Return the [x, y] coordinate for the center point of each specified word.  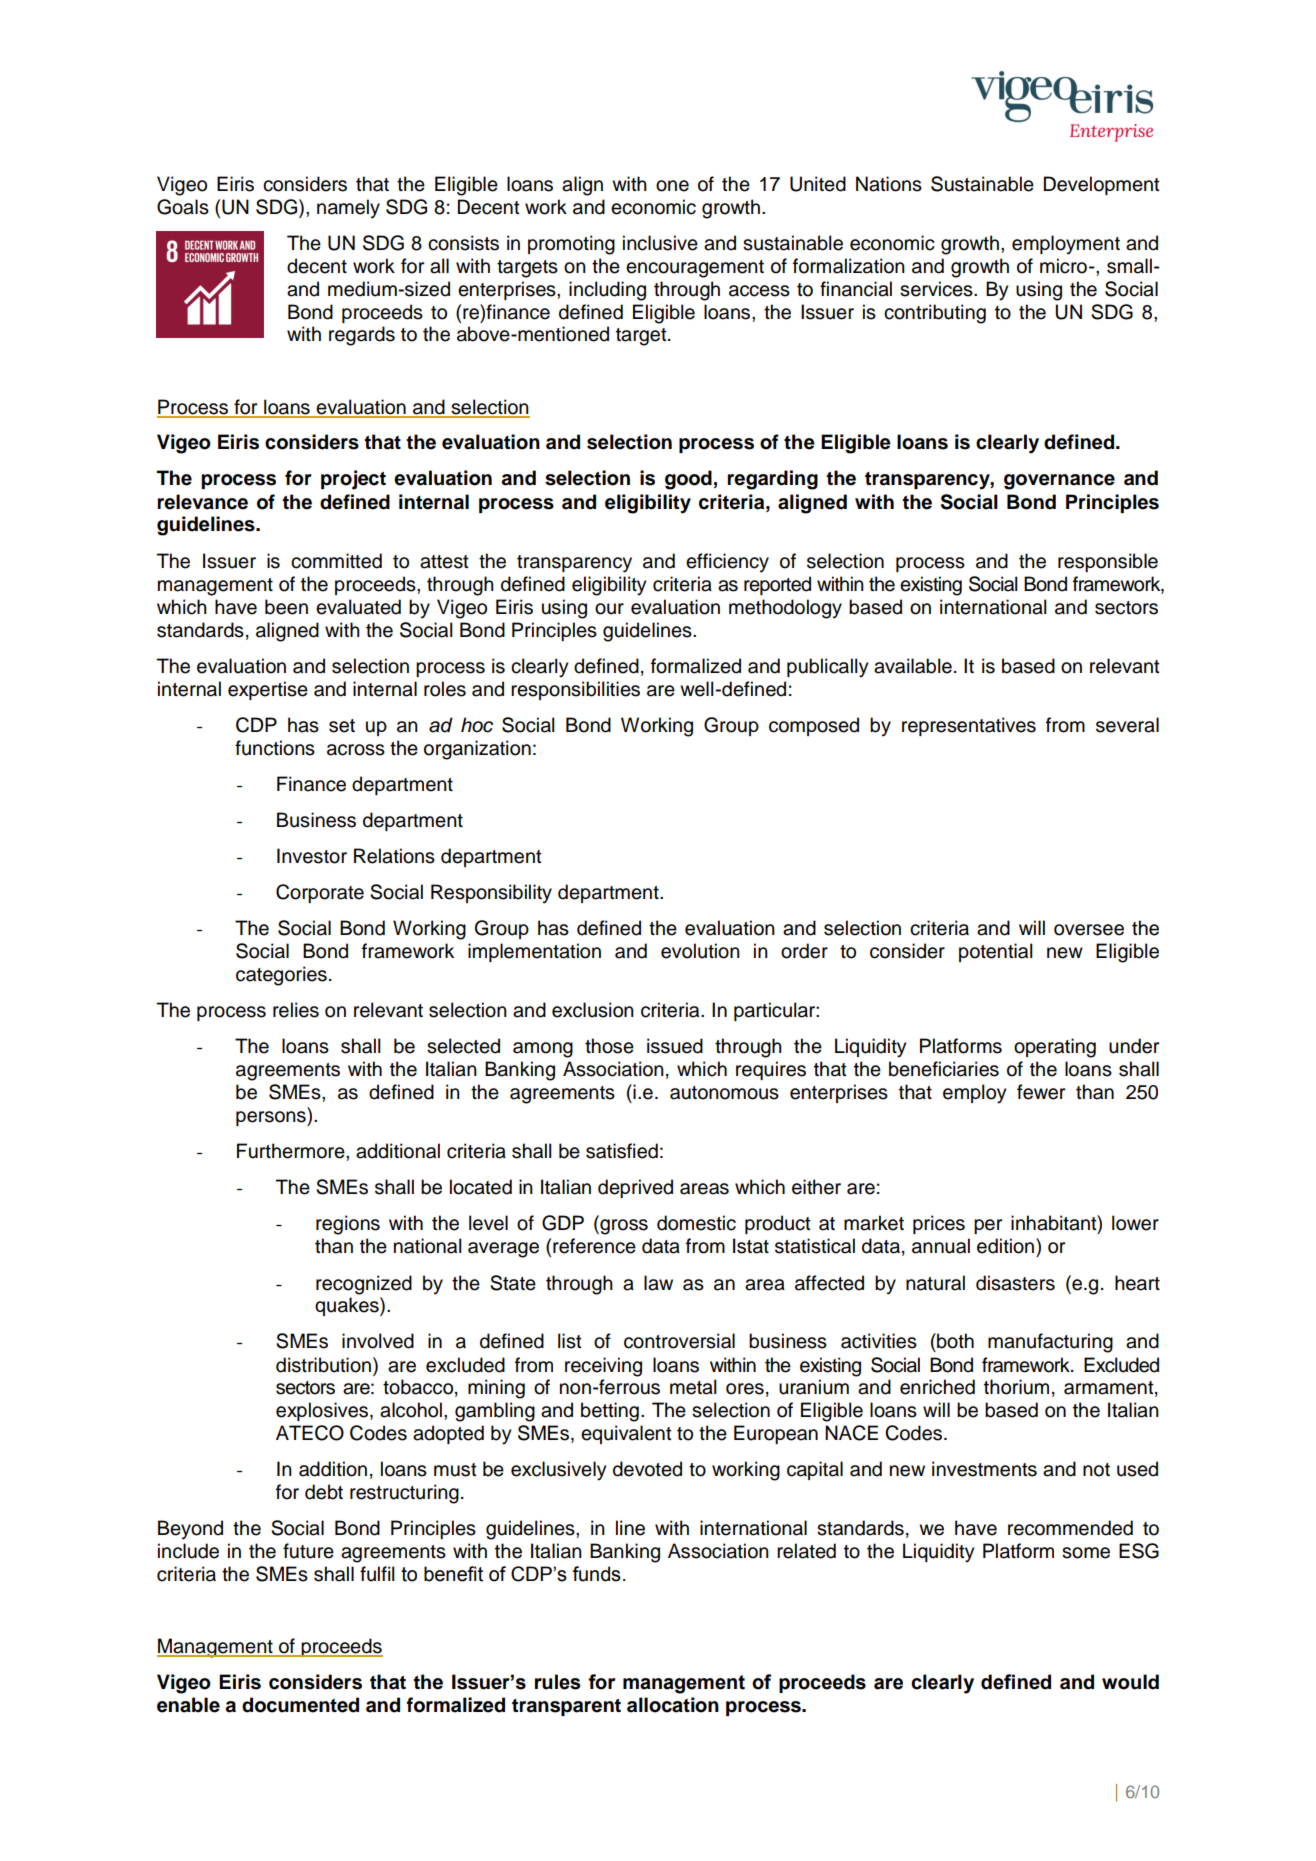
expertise [268, 690]
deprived [635, 1188]
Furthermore [292, 1151]
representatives [969, 726]
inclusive [660, 243]
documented [300, 1705]
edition [1007, 1246]
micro [1063, 266]
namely [348, 209]
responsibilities [575, 690]
